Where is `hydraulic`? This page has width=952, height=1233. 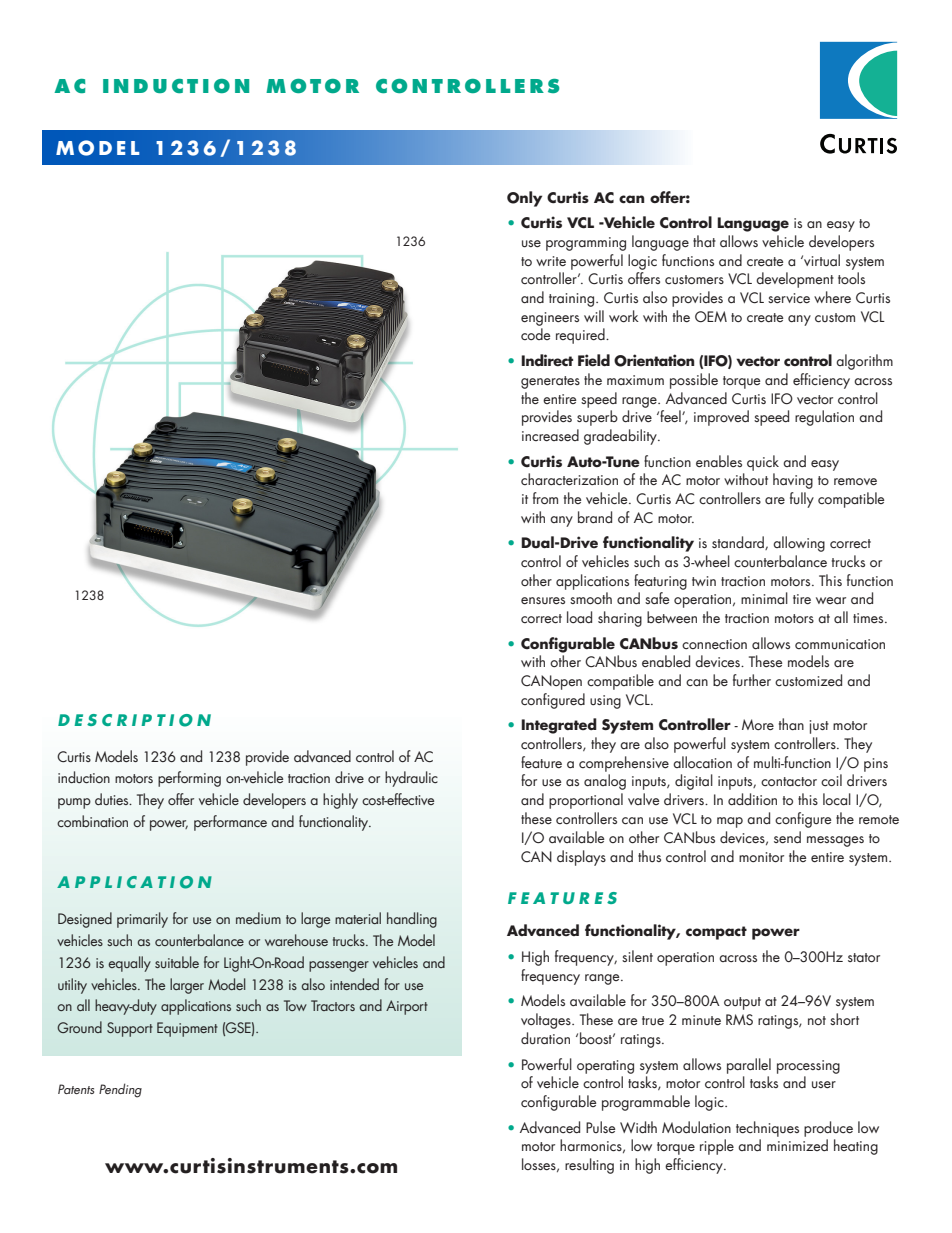
hydraulic is located at coordinates (411, 779).
